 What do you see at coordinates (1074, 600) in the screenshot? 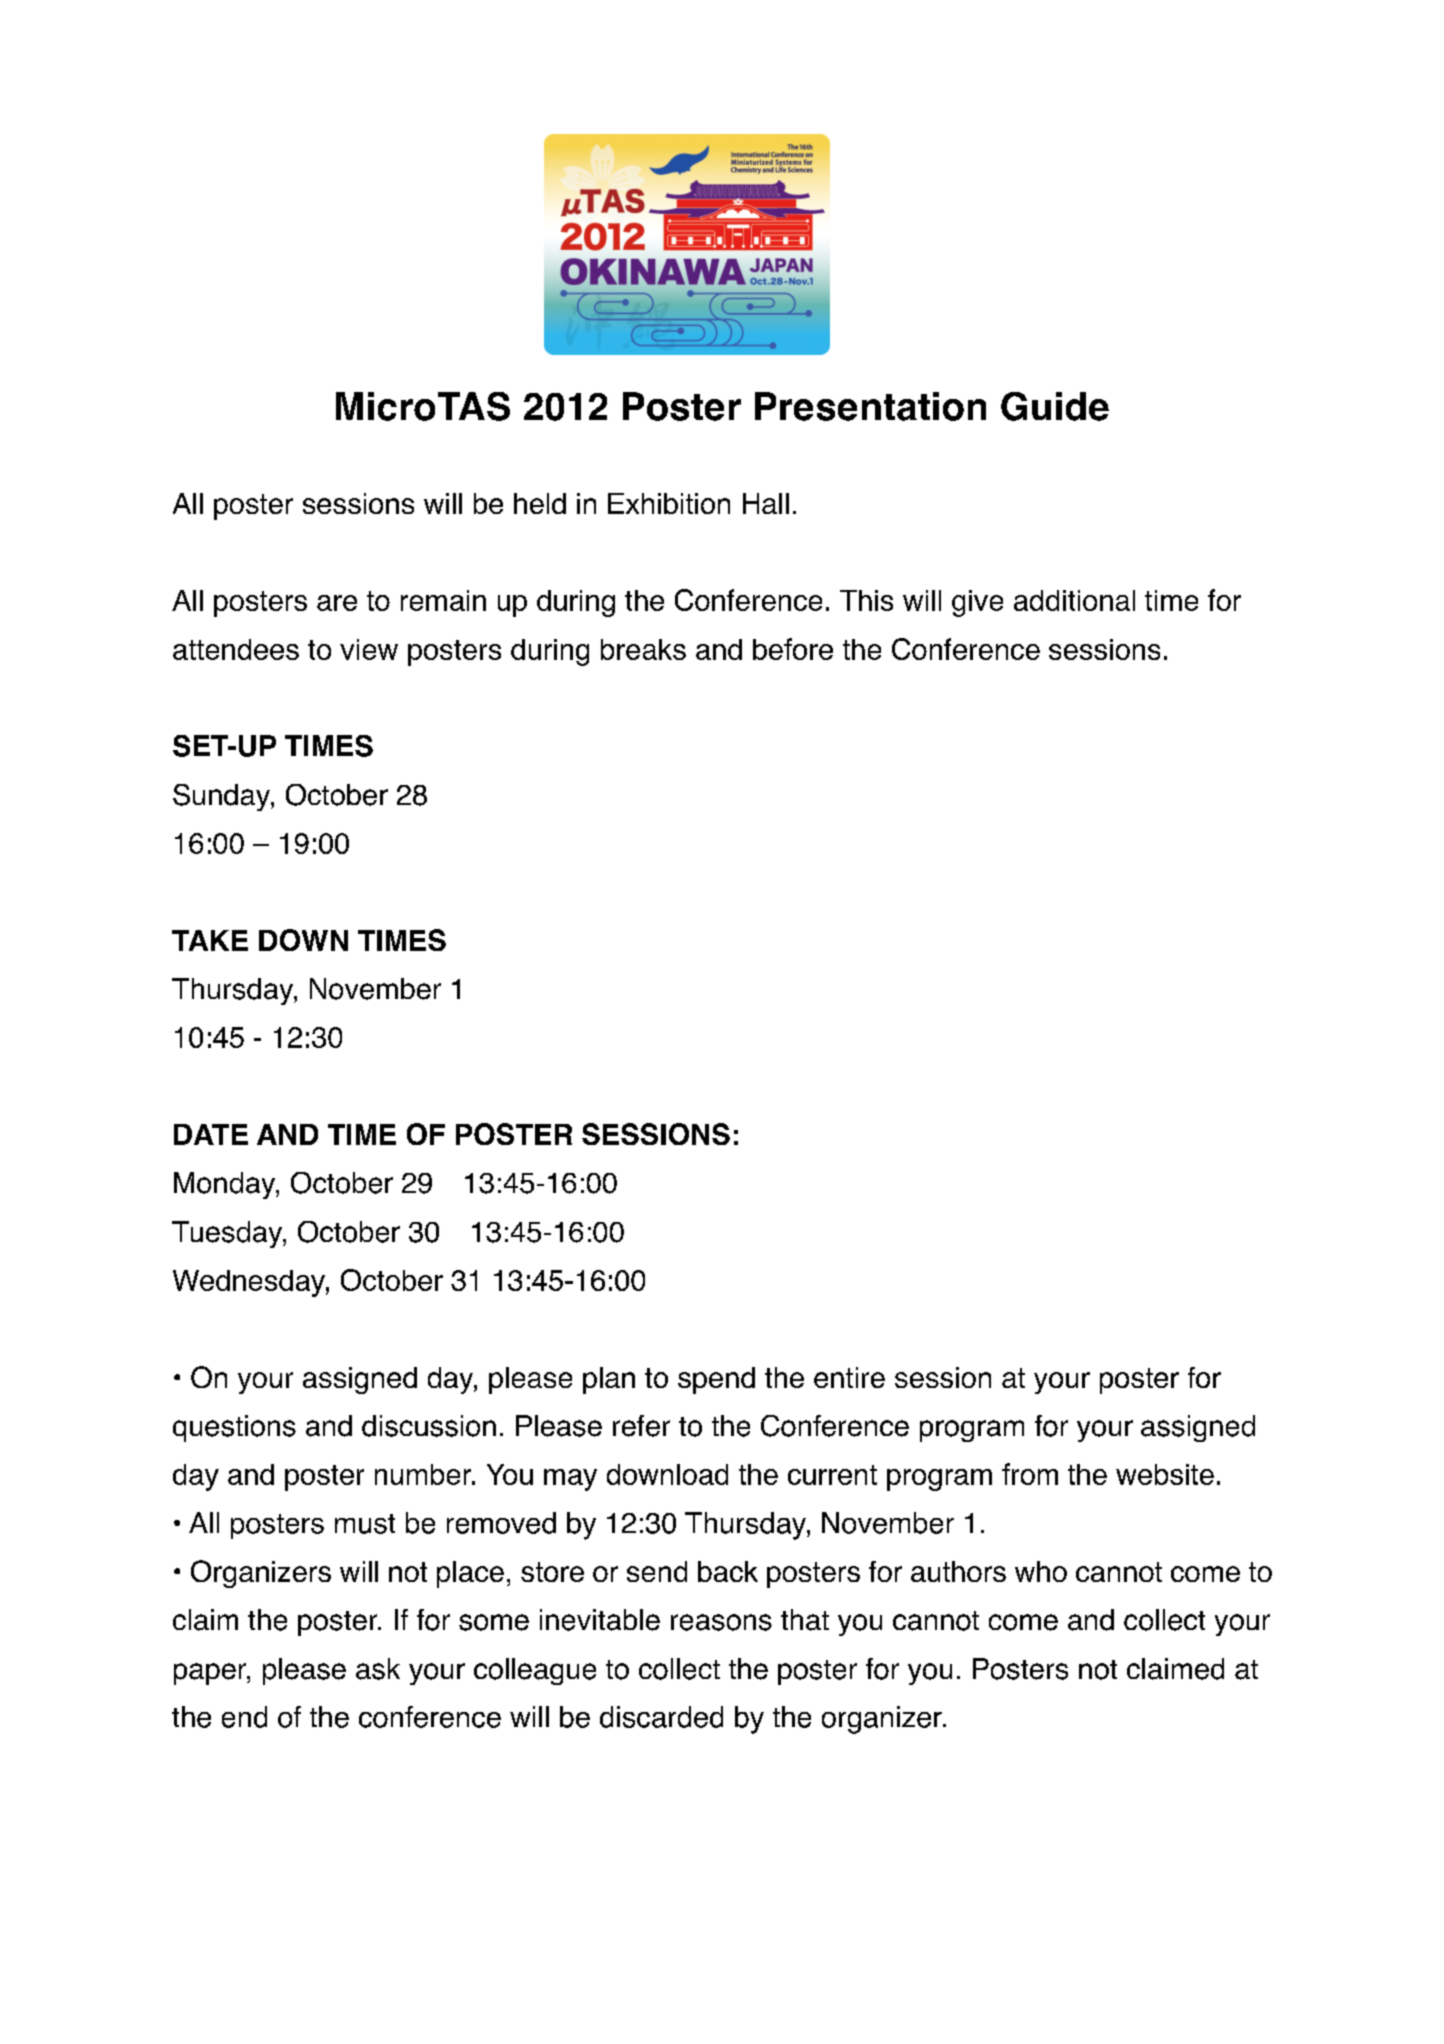
I see `additional` at bounding box center [1074, 600].
